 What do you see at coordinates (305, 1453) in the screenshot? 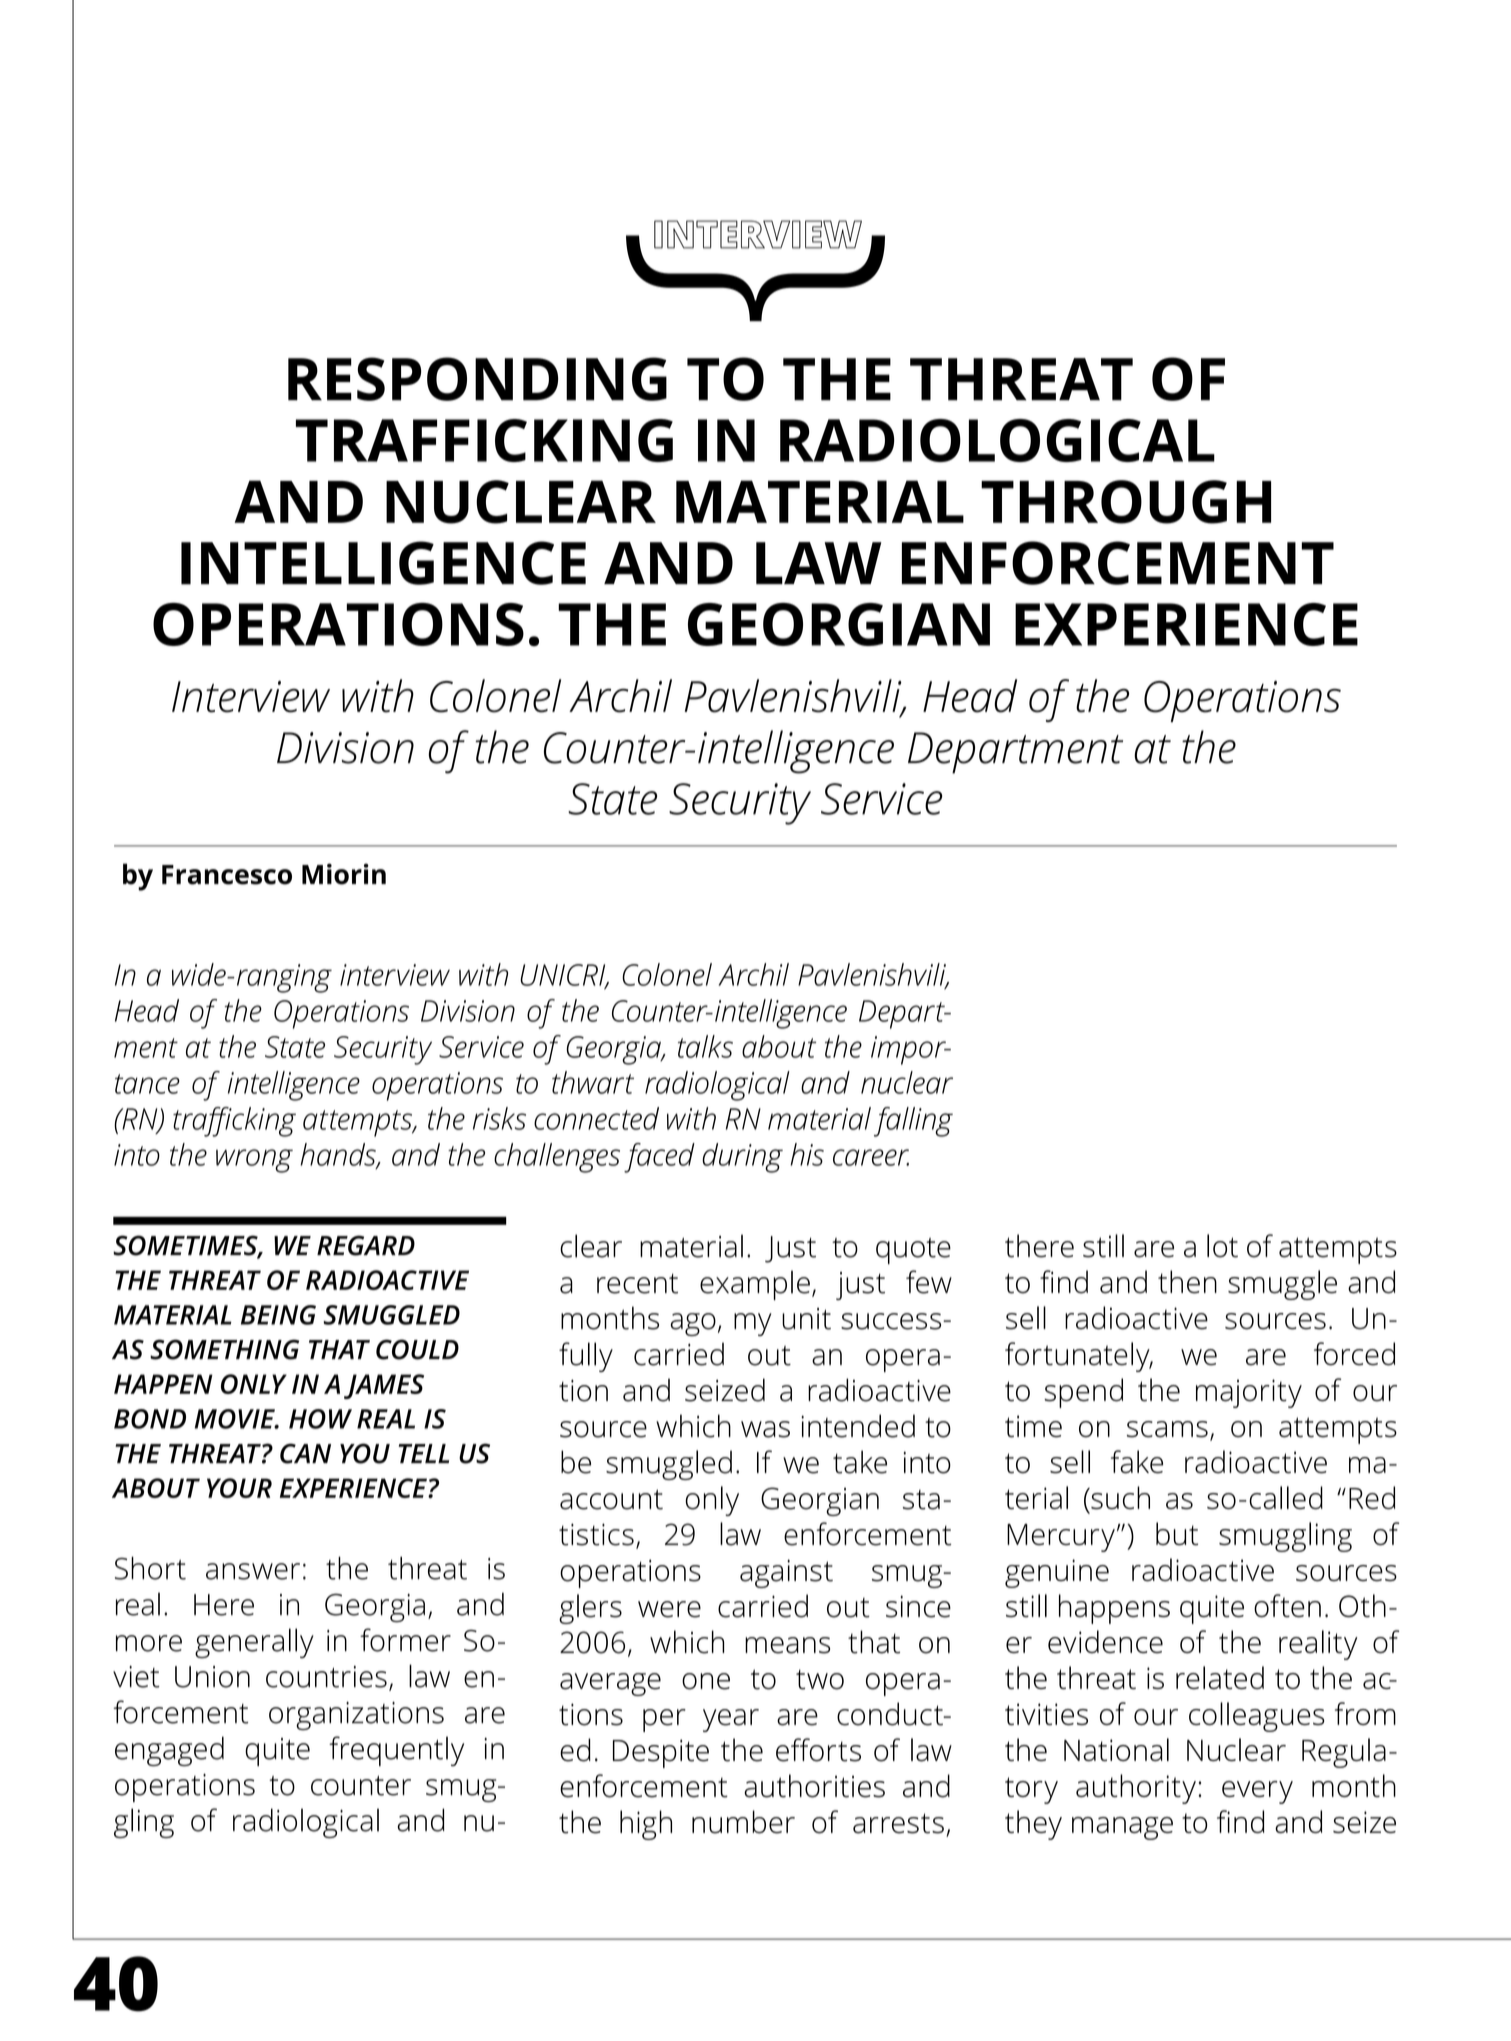
I see `CAN` at bounding box center [305, 1453].
